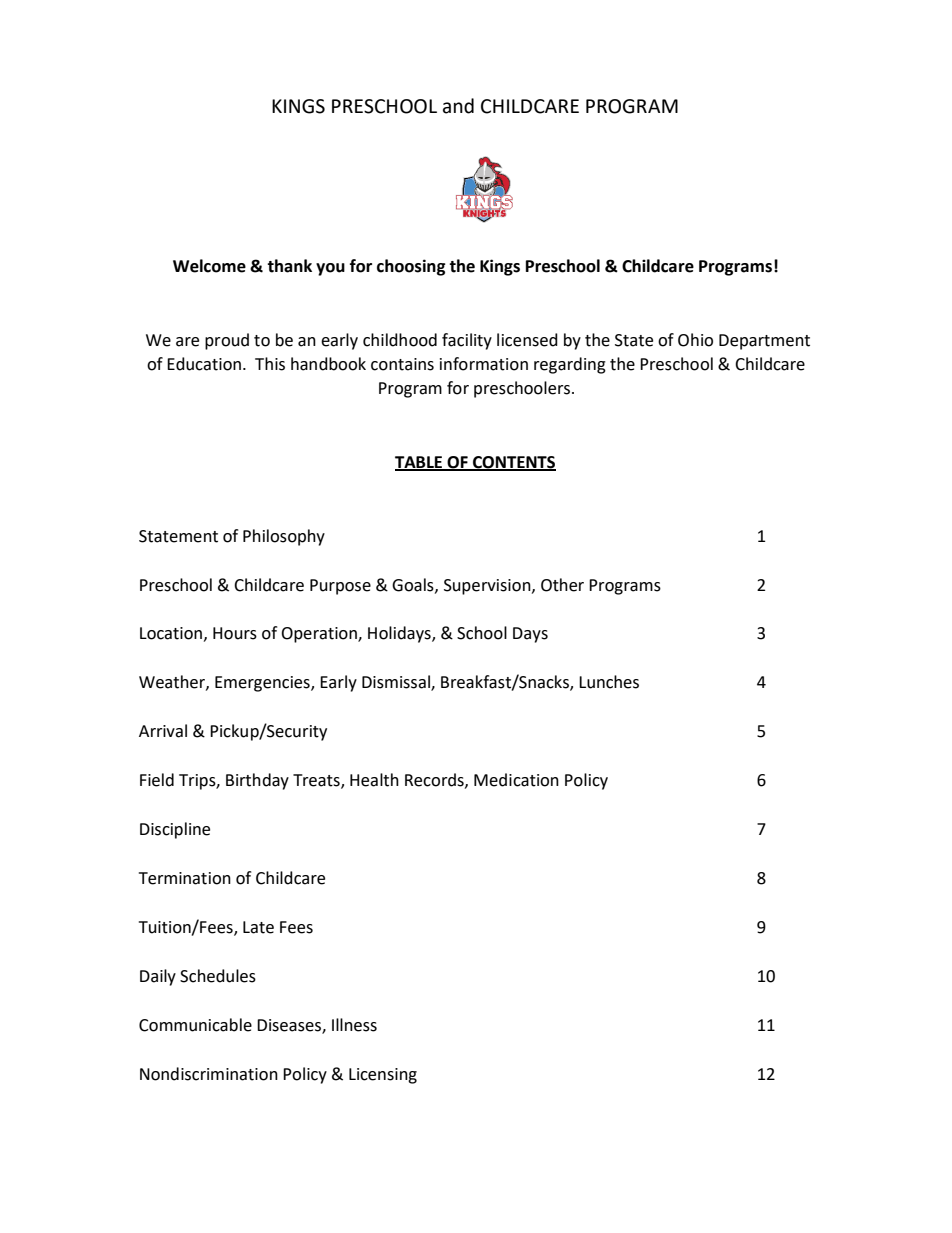 This screenshot has width=952, height=1233. Describe the element at coordinates (411, 267) in the screenshot. I see `choosing` at that location.
